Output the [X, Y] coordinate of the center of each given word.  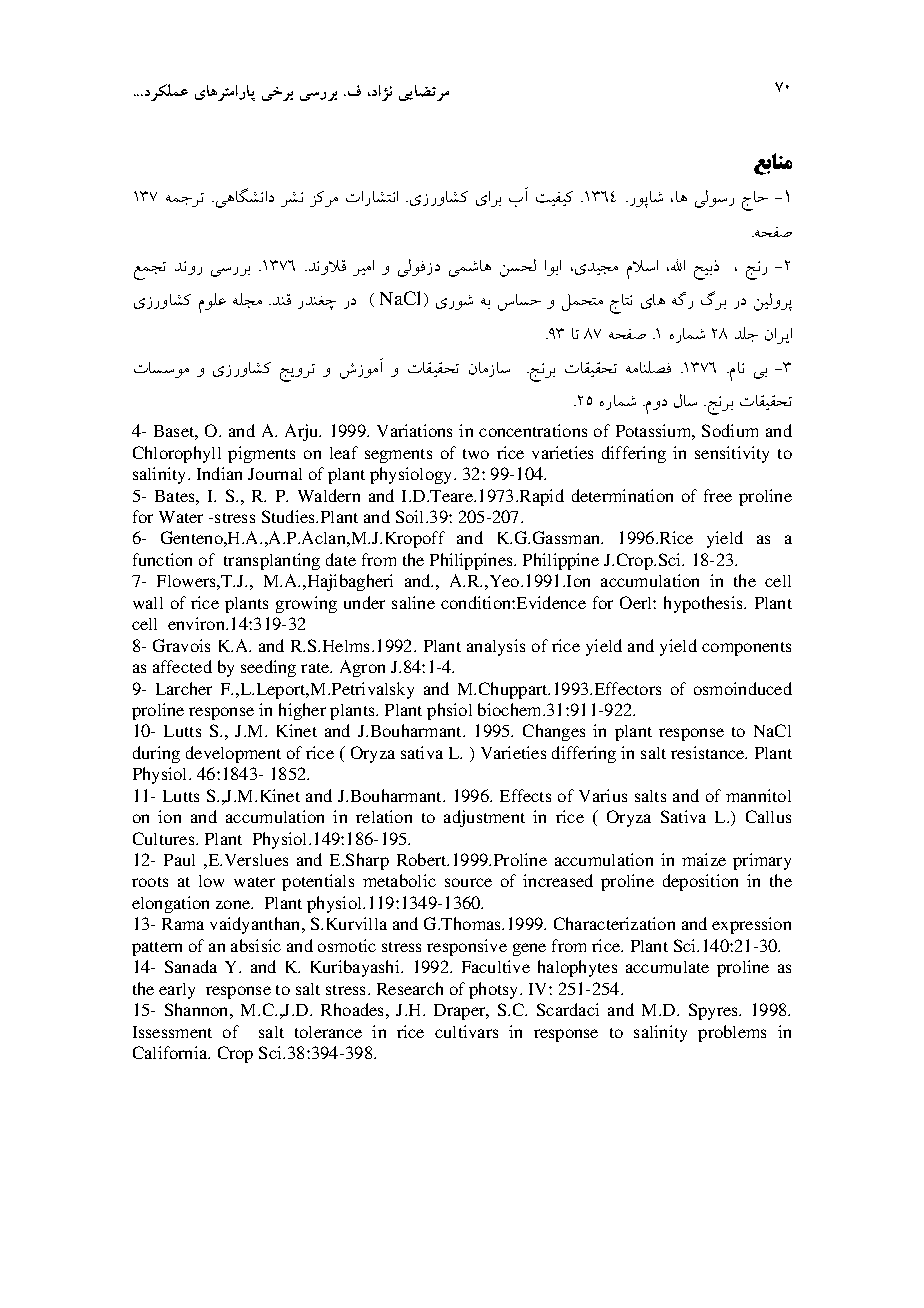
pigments [261, 454]
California [171, 1052]
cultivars [466, 1031]
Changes [554, 732]
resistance [709, 752]
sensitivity [732, 454]
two [476, 454]
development [233, 754]
